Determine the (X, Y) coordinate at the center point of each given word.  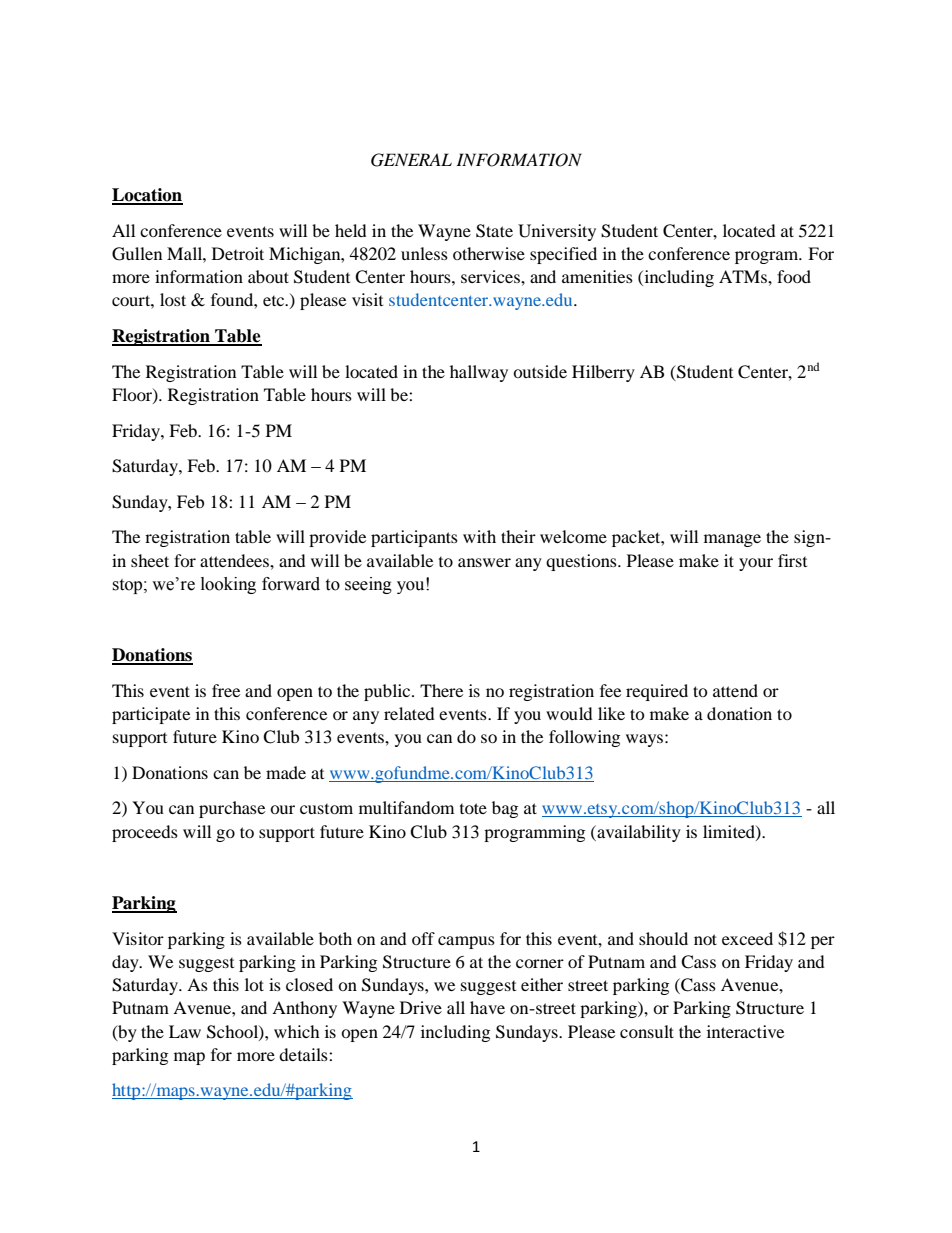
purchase (232, 809)
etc (275, 301)
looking (228, 585)
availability (638, 833)
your (756, 564)
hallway (479, 373)
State (494, 231)
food (794, 276)
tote (473, 808)
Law (185, 1031)
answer (484, 562)
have (487, 1007)
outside (540, 371)
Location (147, 196)
